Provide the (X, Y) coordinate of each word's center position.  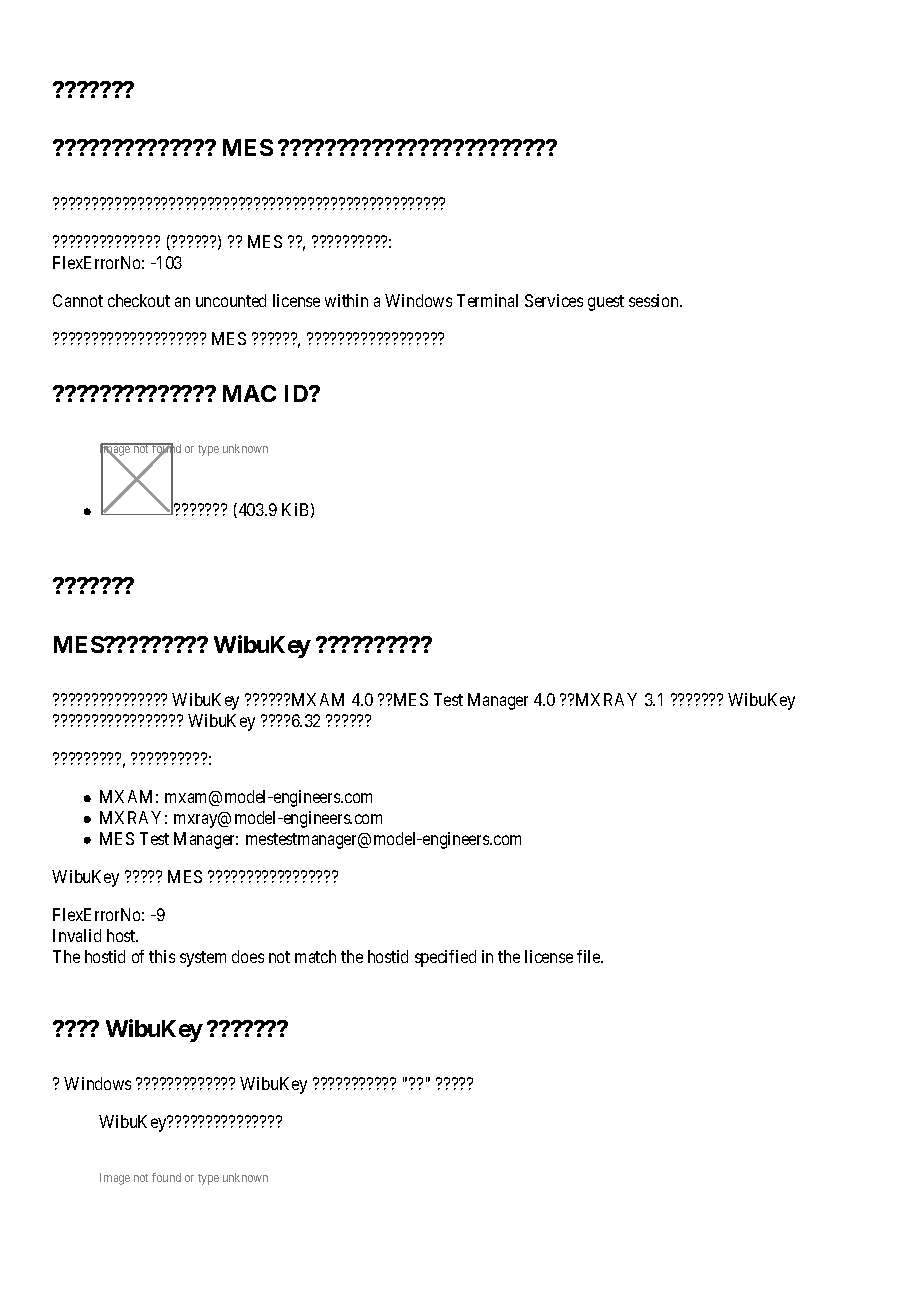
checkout (139, 300)
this (162, 956)
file (590, 956)
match (315, 956)
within (346, 300)
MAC (249, 393)
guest (606, 303)
